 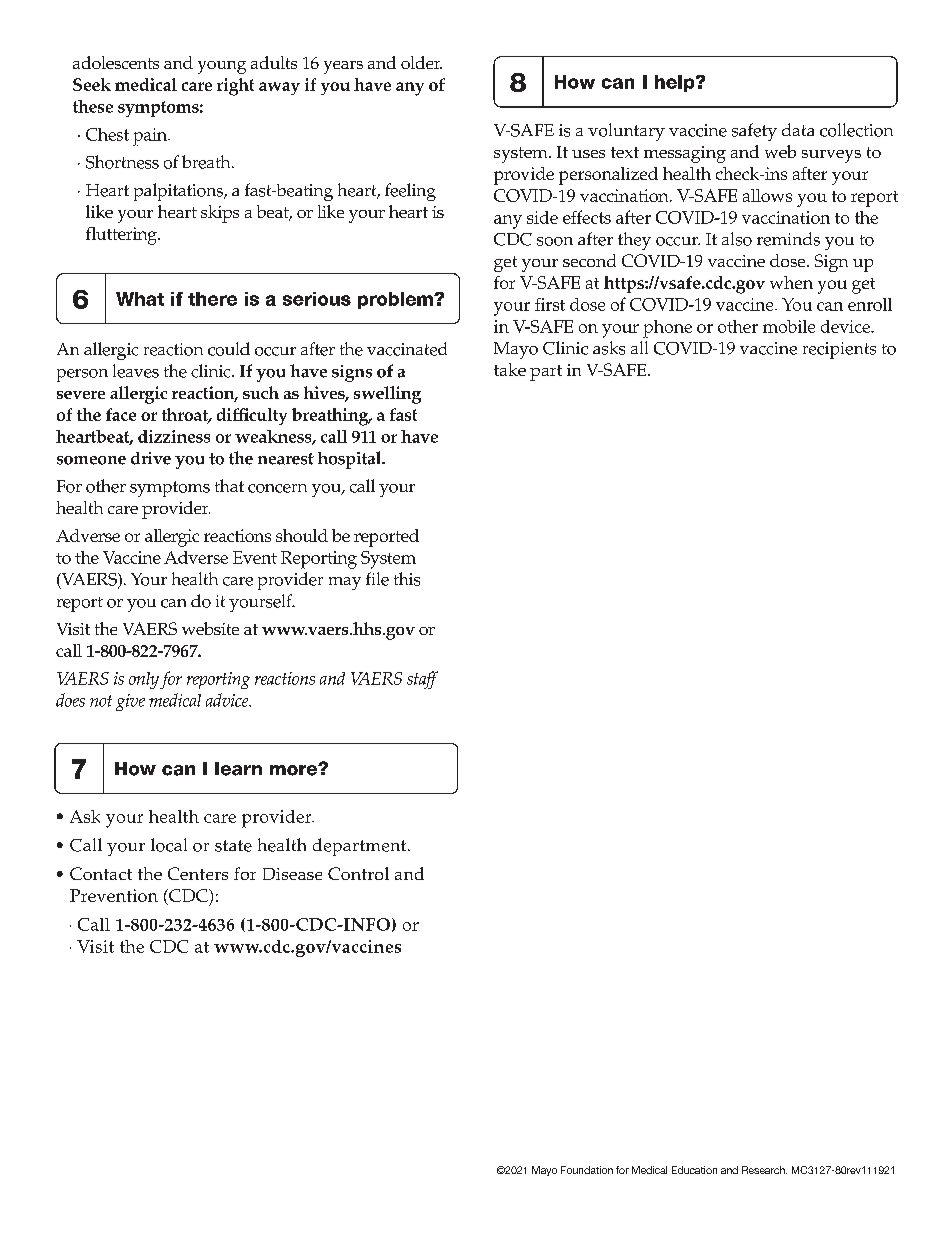 What do you see at coordinates (407, 579) in the document?
I see `this` at bounding box center [407, 579].
